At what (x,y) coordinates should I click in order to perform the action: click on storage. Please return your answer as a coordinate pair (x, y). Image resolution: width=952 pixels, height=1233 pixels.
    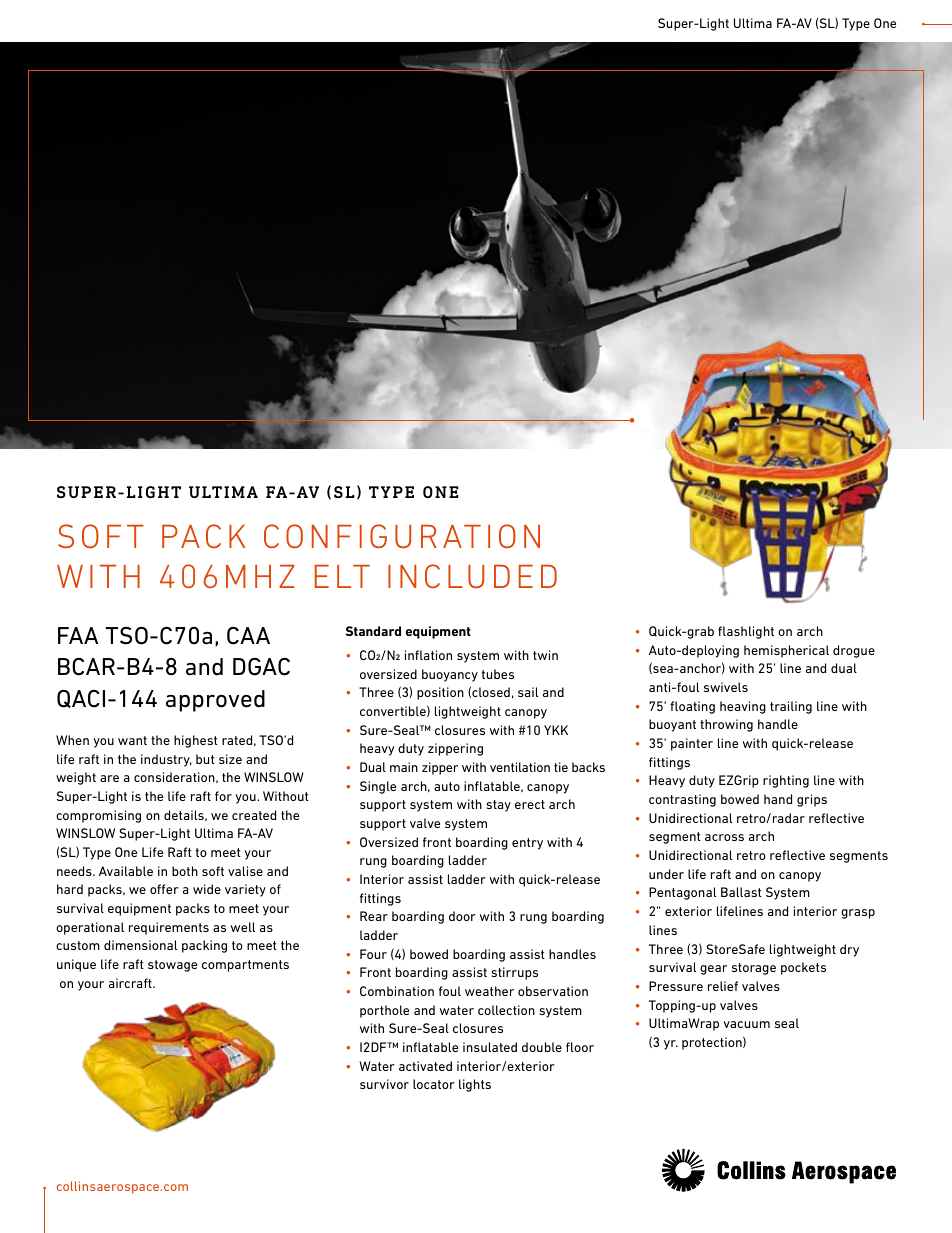
    Looking at the image, I should click on (754, 969).
